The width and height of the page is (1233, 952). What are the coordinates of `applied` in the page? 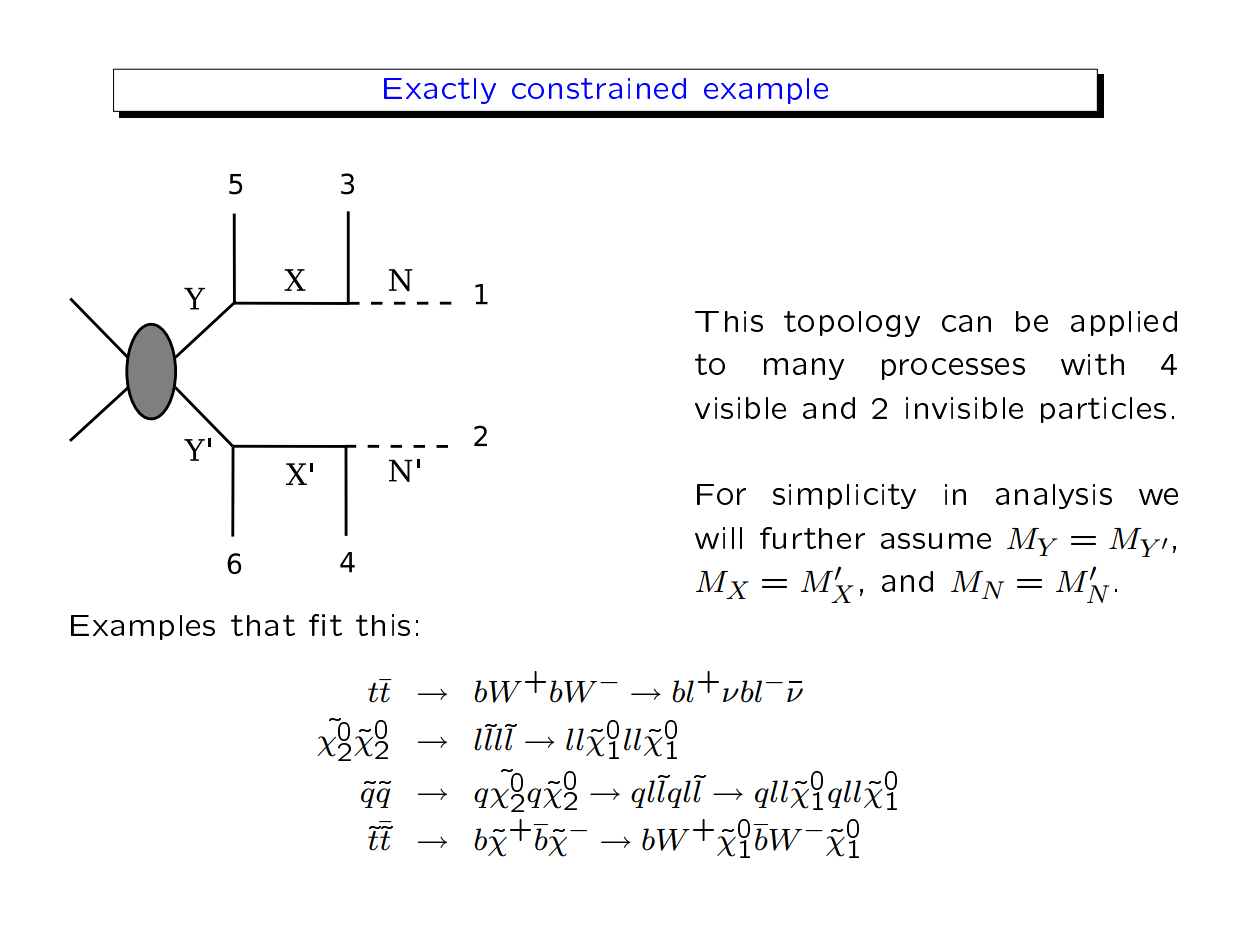 It's located at (1124, 323).
